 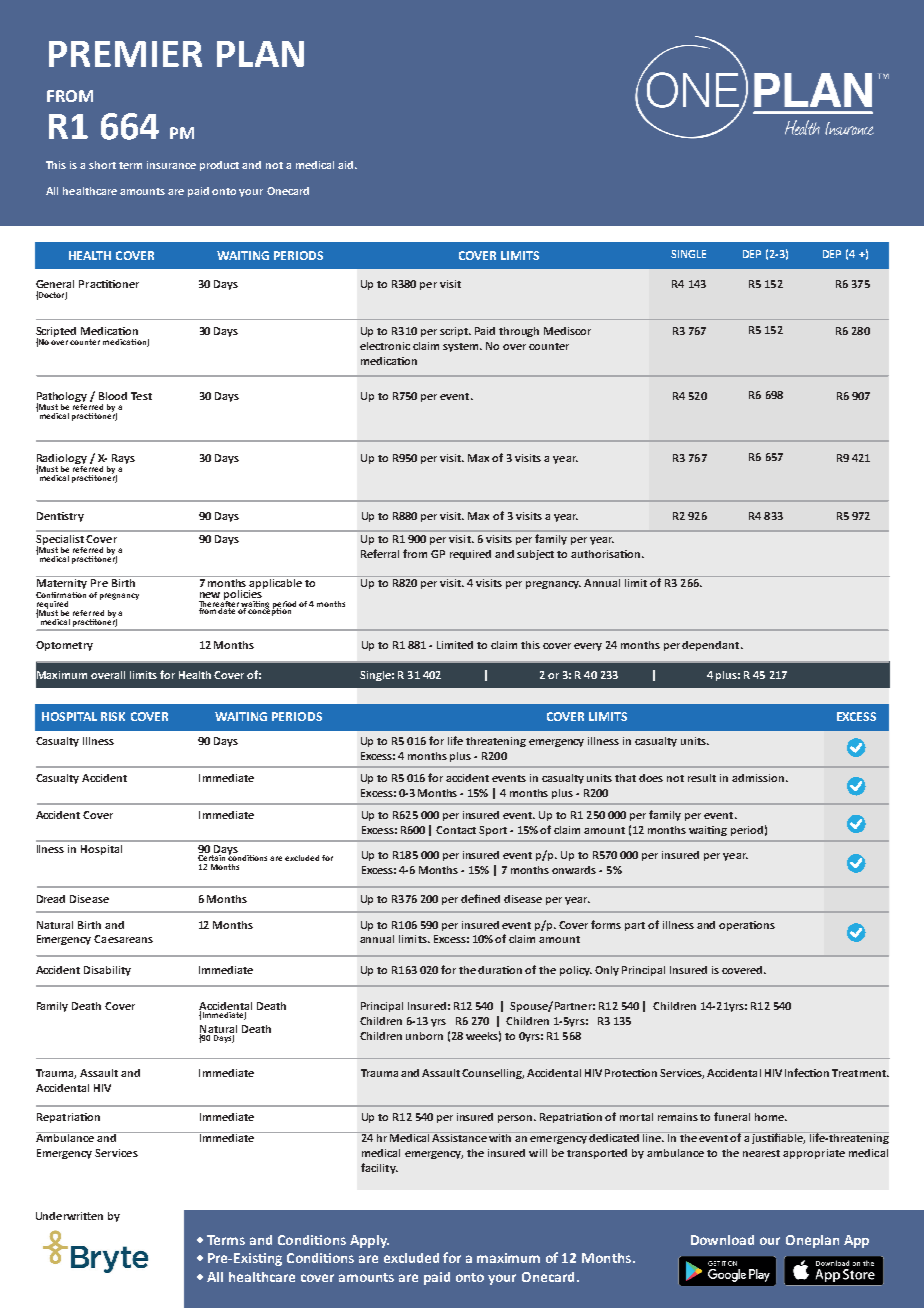 What do you see at coordinates (702, 778) in the screenshot?
I see `result` at bounding box center [702, 778].
